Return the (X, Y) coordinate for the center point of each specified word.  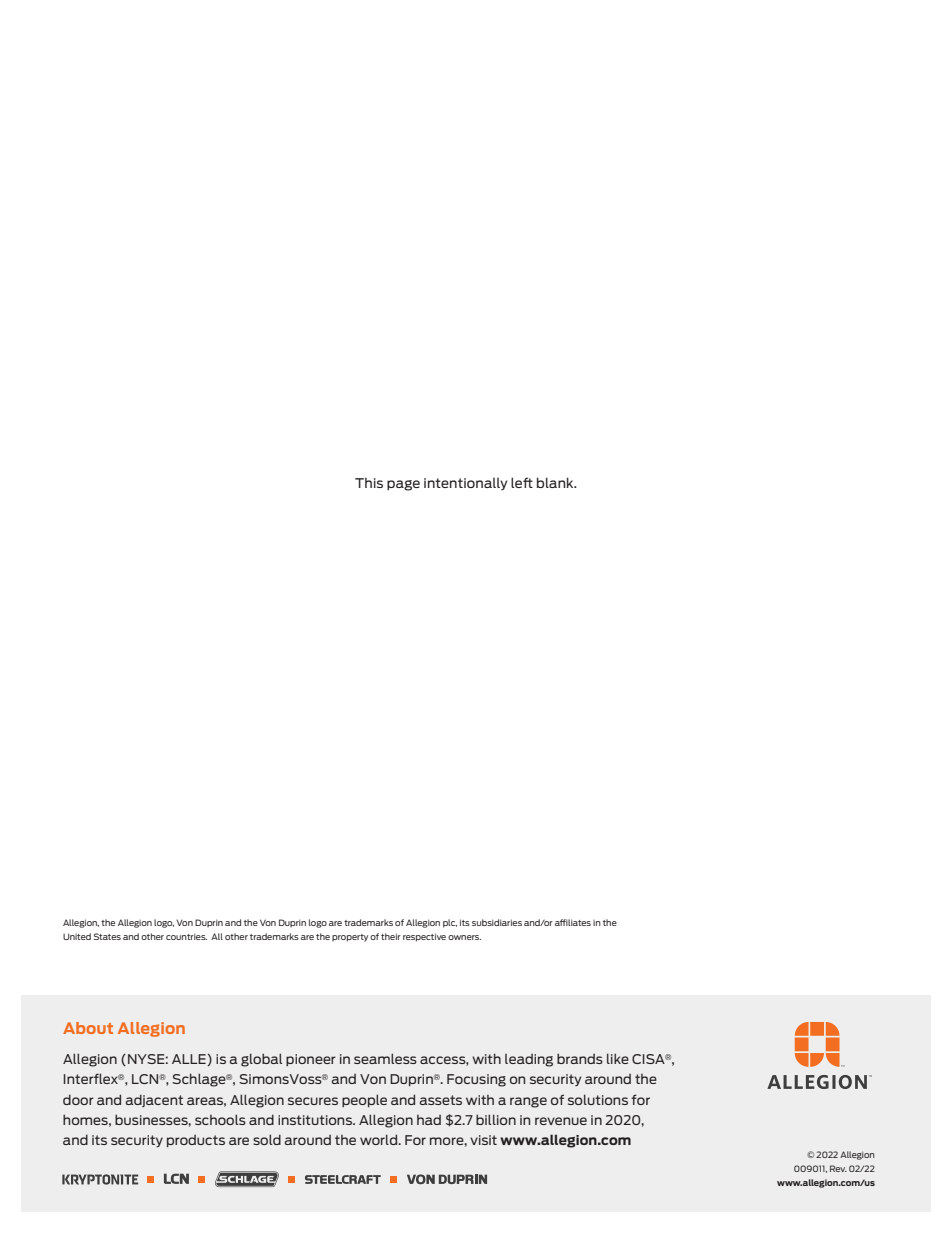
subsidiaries (497, 922)
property (350, 938)
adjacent (154, 1100)
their (391, 936)
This (369, 483)
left (522, 482)
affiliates (573, 922)
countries (186, 936)
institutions (316, 1120)
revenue (561, 1121)
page (403, 485)
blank (556, 482)
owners (464, 937)
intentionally (466, 484)
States (107, 936)
